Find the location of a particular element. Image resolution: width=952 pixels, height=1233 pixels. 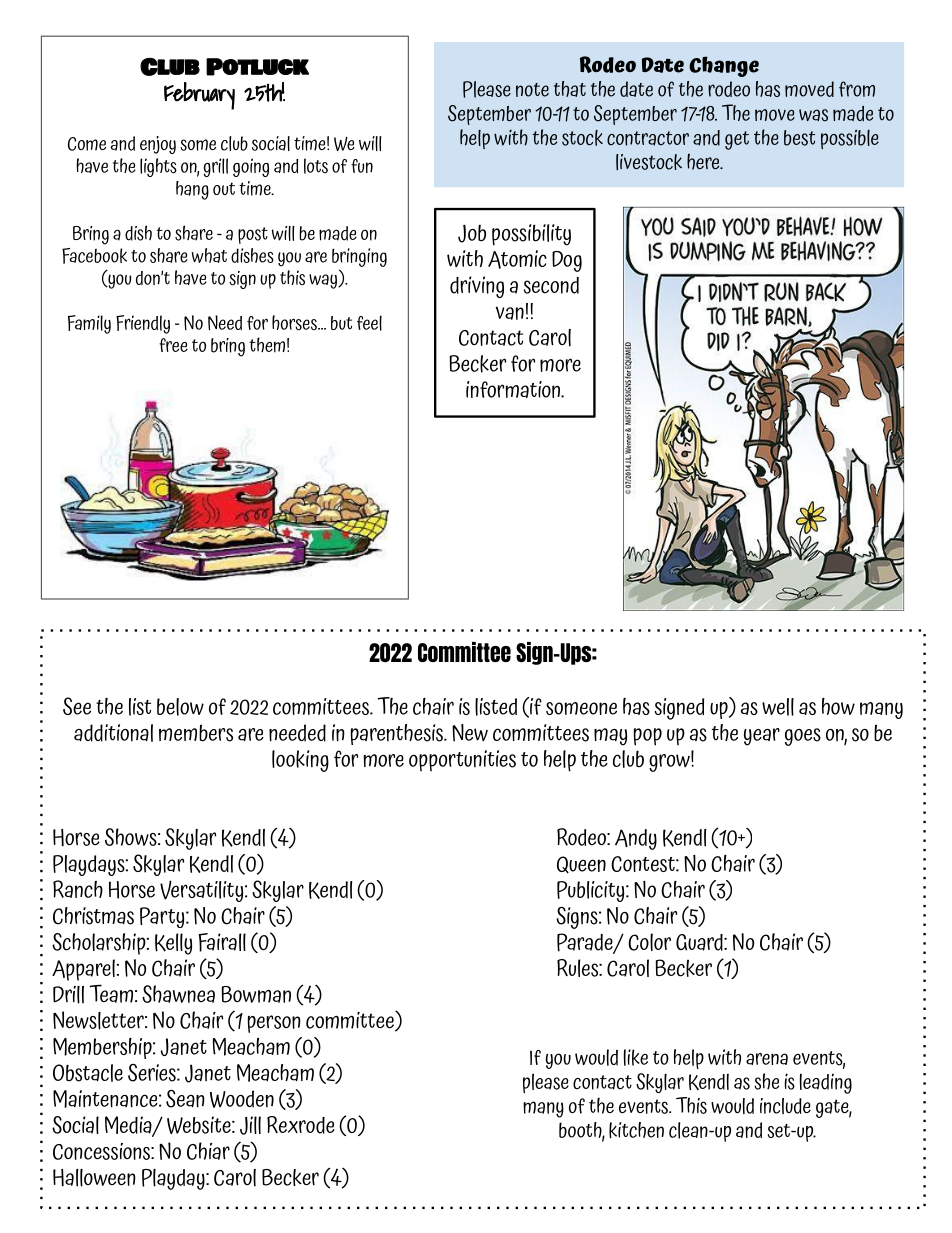

was is located at coordinates (813, 115).
